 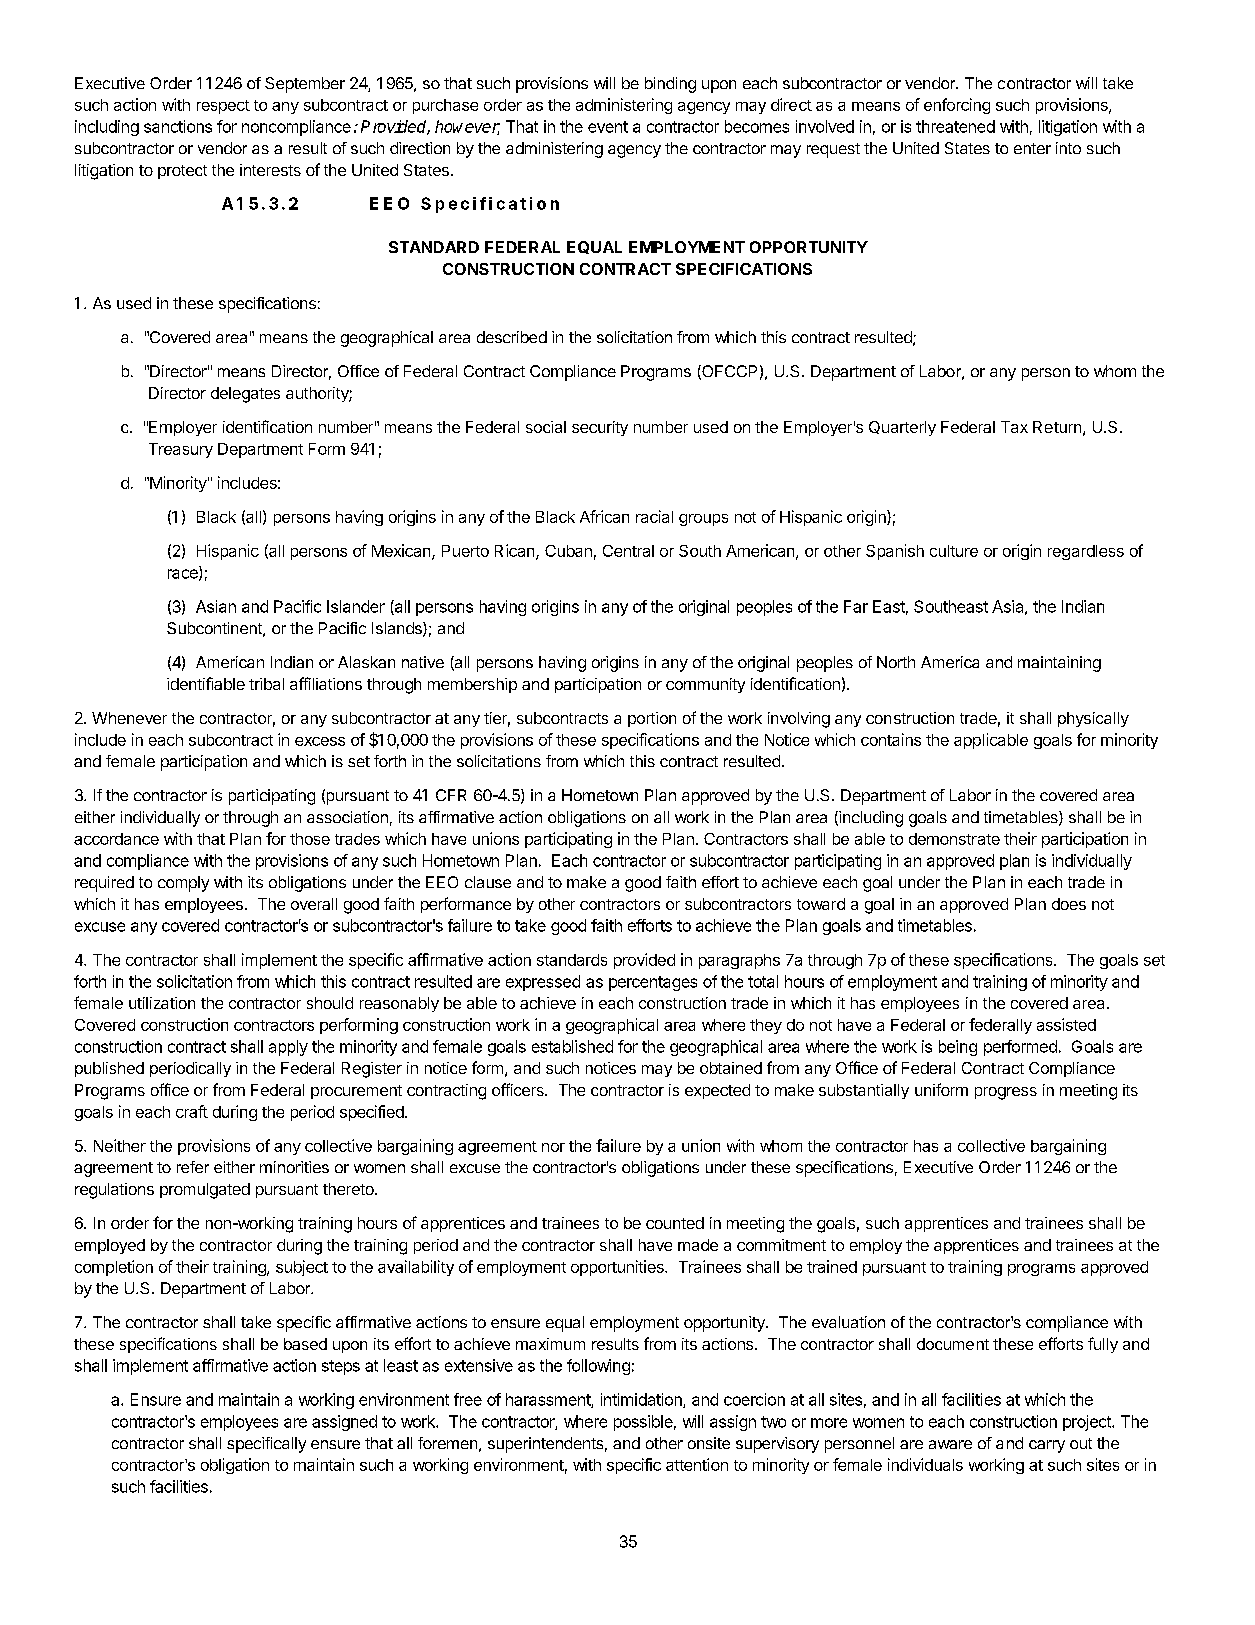 I want to click on race, so click(x=184, y=575).
